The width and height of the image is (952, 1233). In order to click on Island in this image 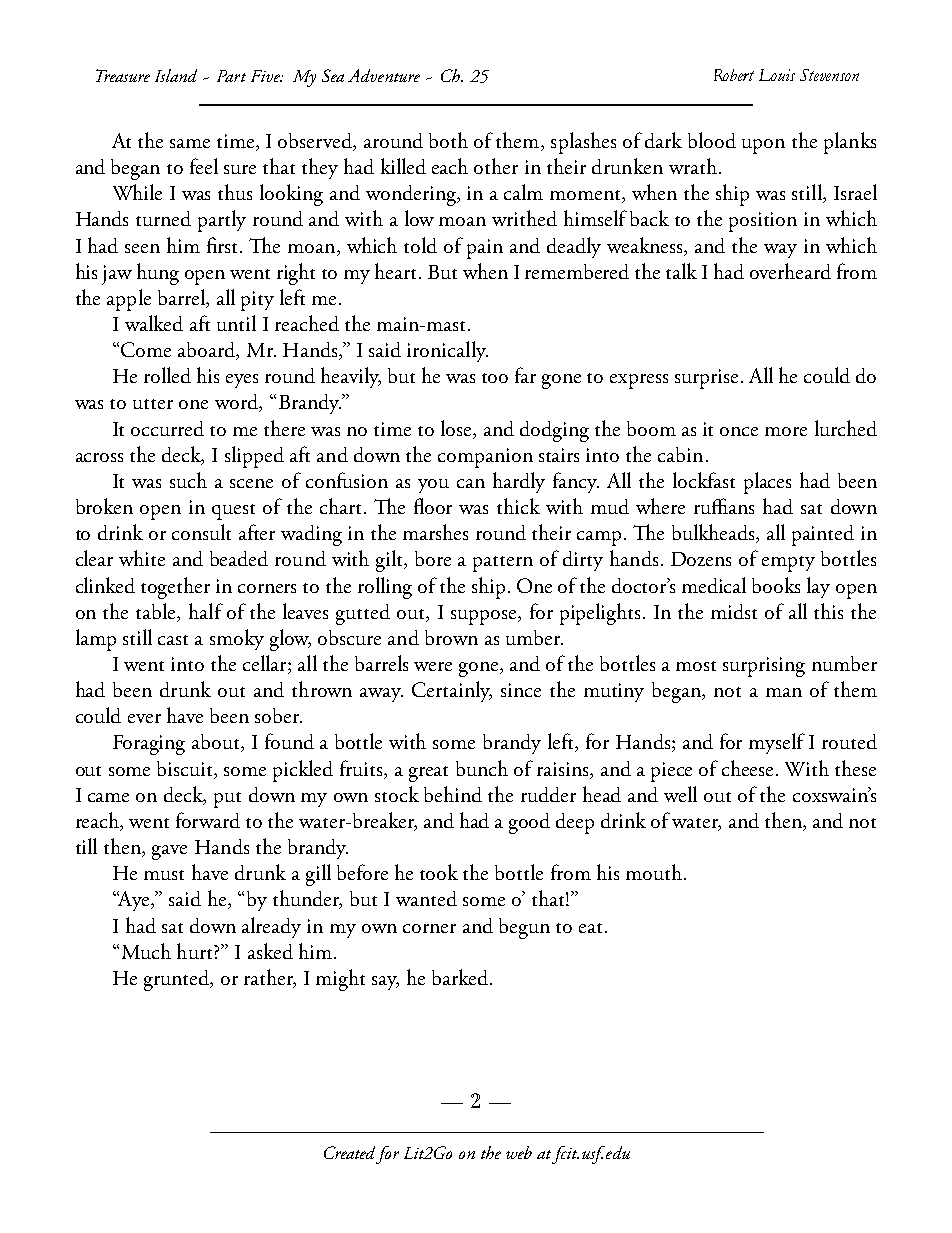, I will do `click(176, 75)`.
